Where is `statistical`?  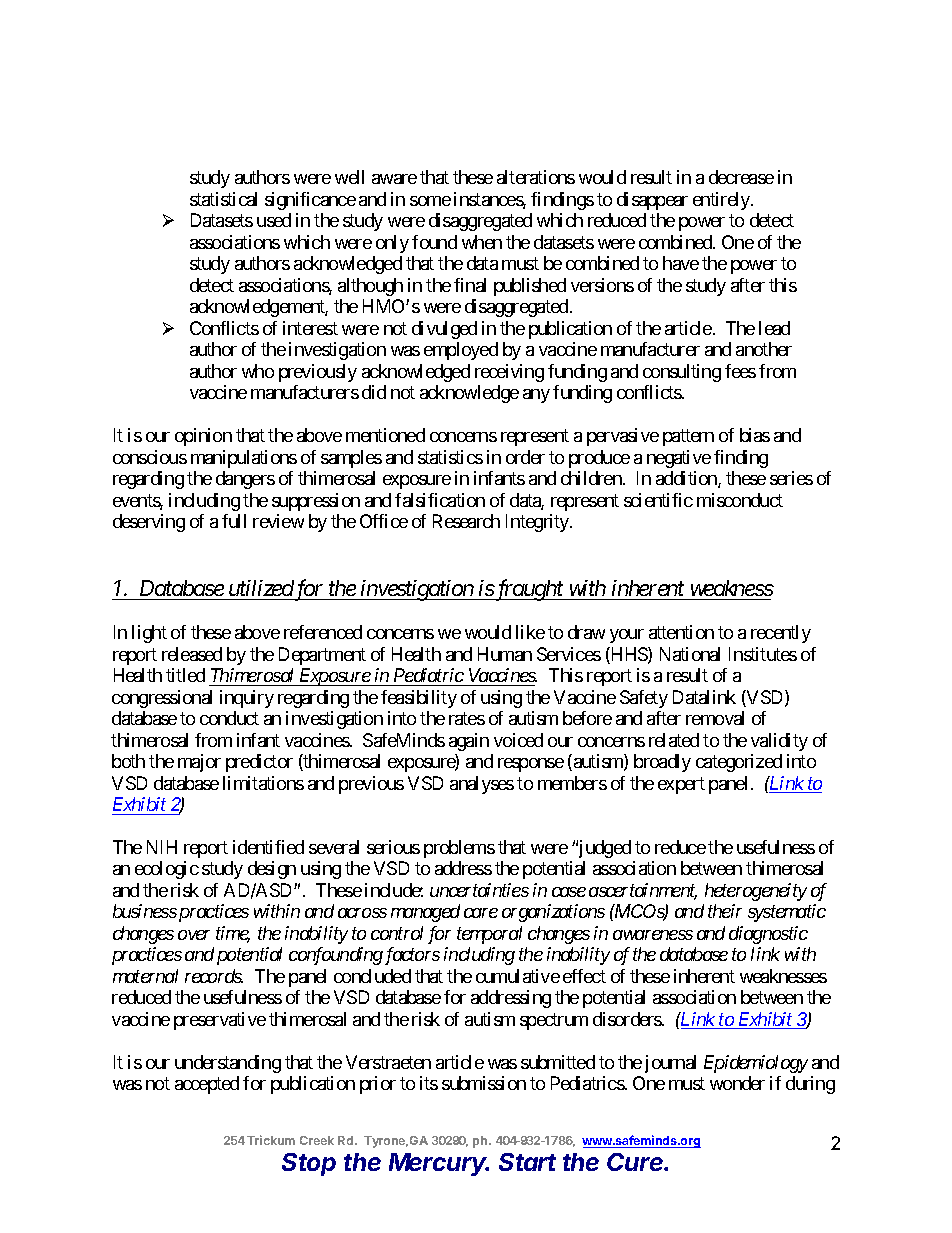 statistical is located at coordinates (223, 199).
